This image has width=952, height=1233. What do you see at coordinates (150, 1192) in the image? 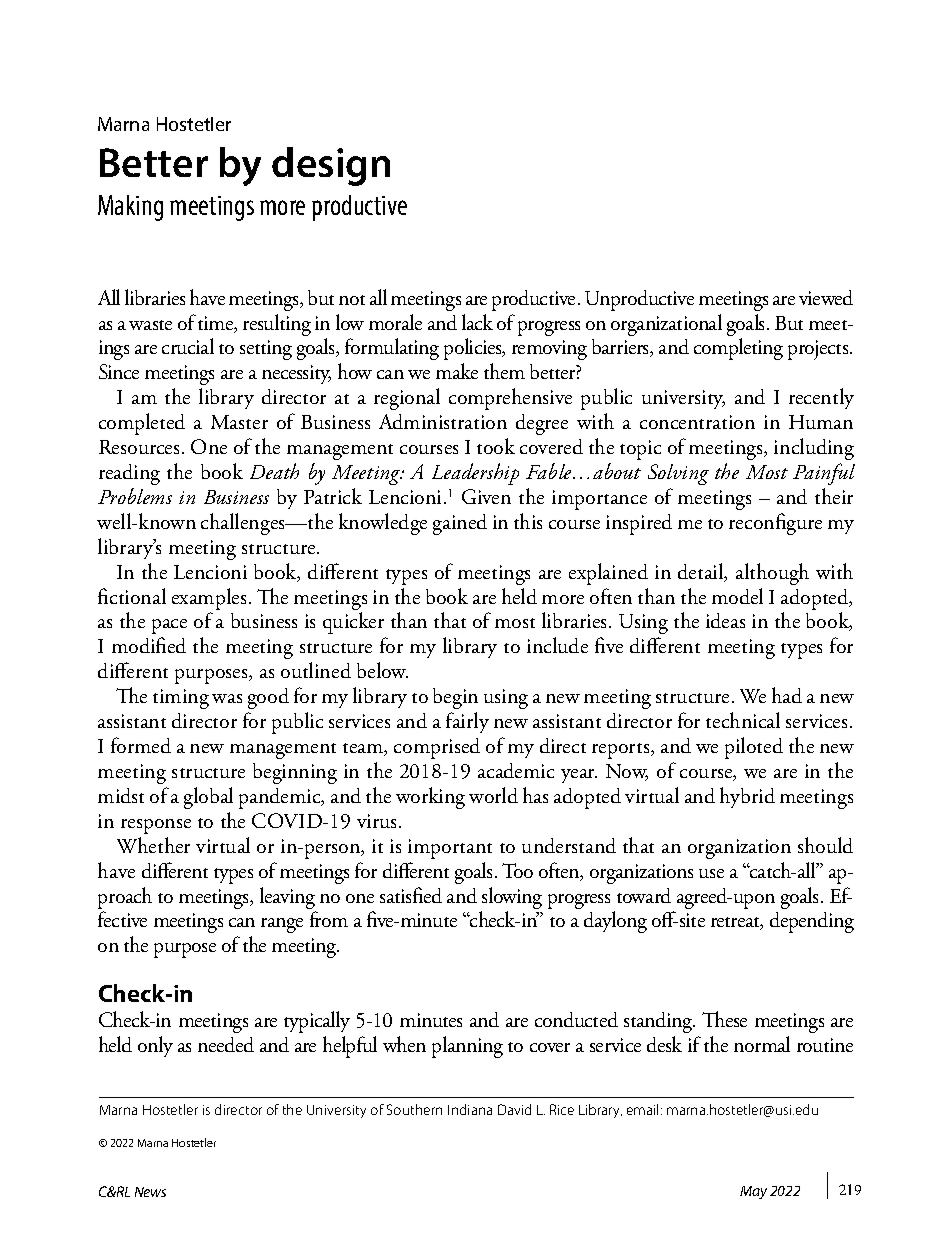
I see `News` at bounding box center [150, 1192].
